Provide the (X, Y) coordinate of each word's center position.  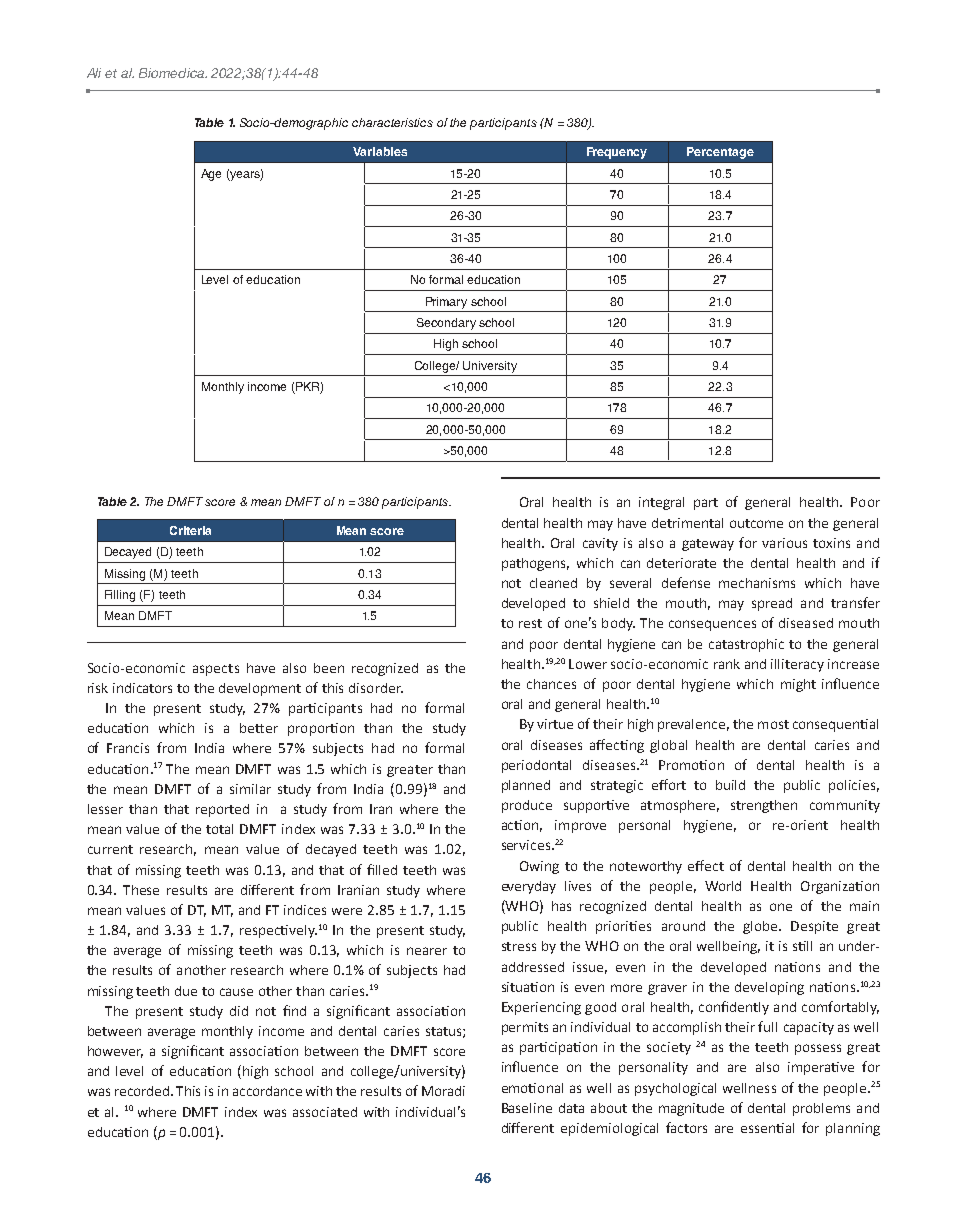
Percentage (720, 153)
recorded (143, 1091)
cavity (600, 544)
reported (222, 810)
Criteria (190, 530)
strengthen (764, 806)
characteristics (392, 122)
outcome (756, 523)
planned (526, 786)
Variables (380, 151)
